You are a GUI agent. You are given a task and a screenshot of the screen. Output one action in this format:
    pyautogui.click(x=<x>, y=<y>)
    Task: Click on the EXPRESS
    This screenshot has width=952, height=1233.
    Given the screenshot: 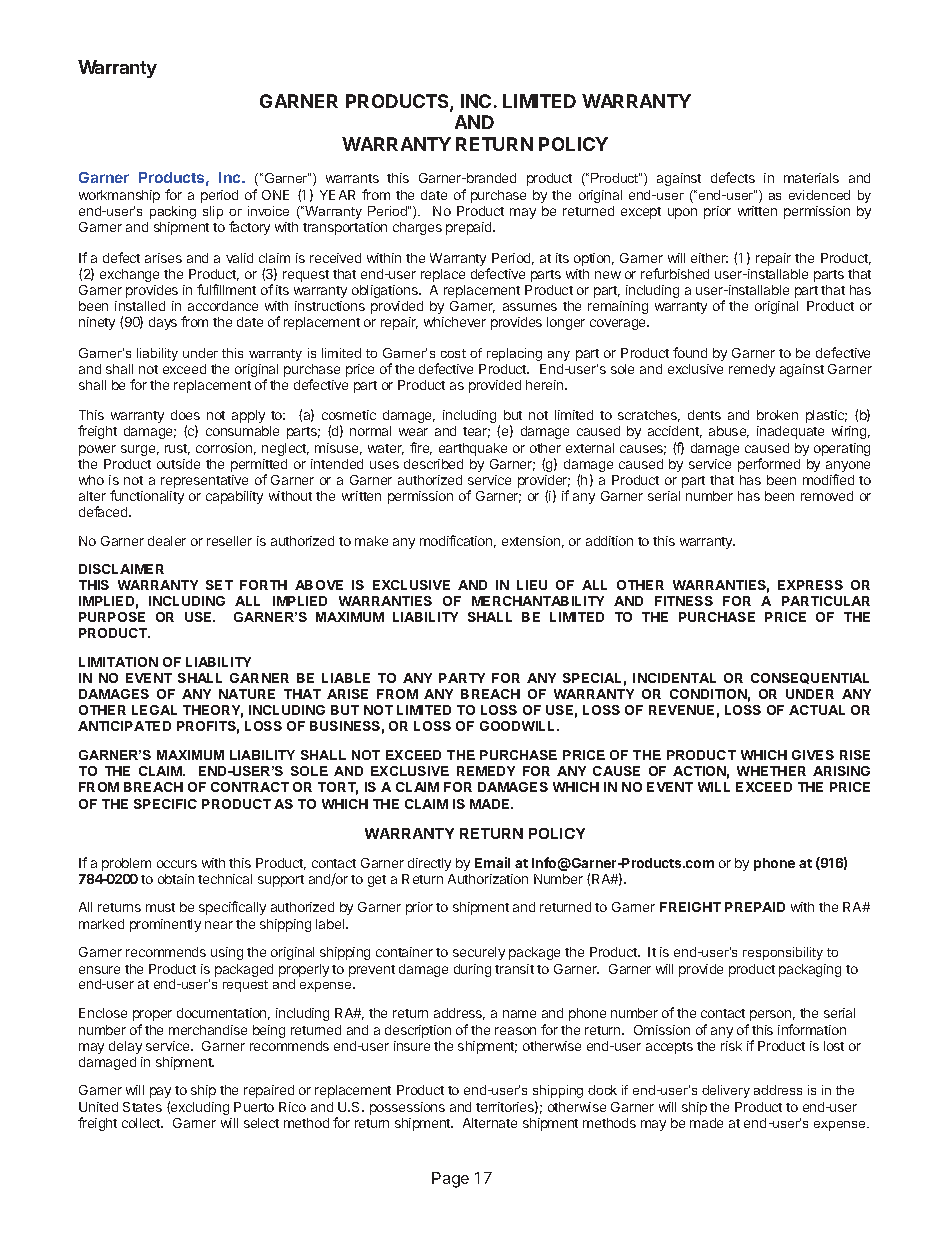 What is the action you would take?
    pyautogui.click(x=810, y=585)
